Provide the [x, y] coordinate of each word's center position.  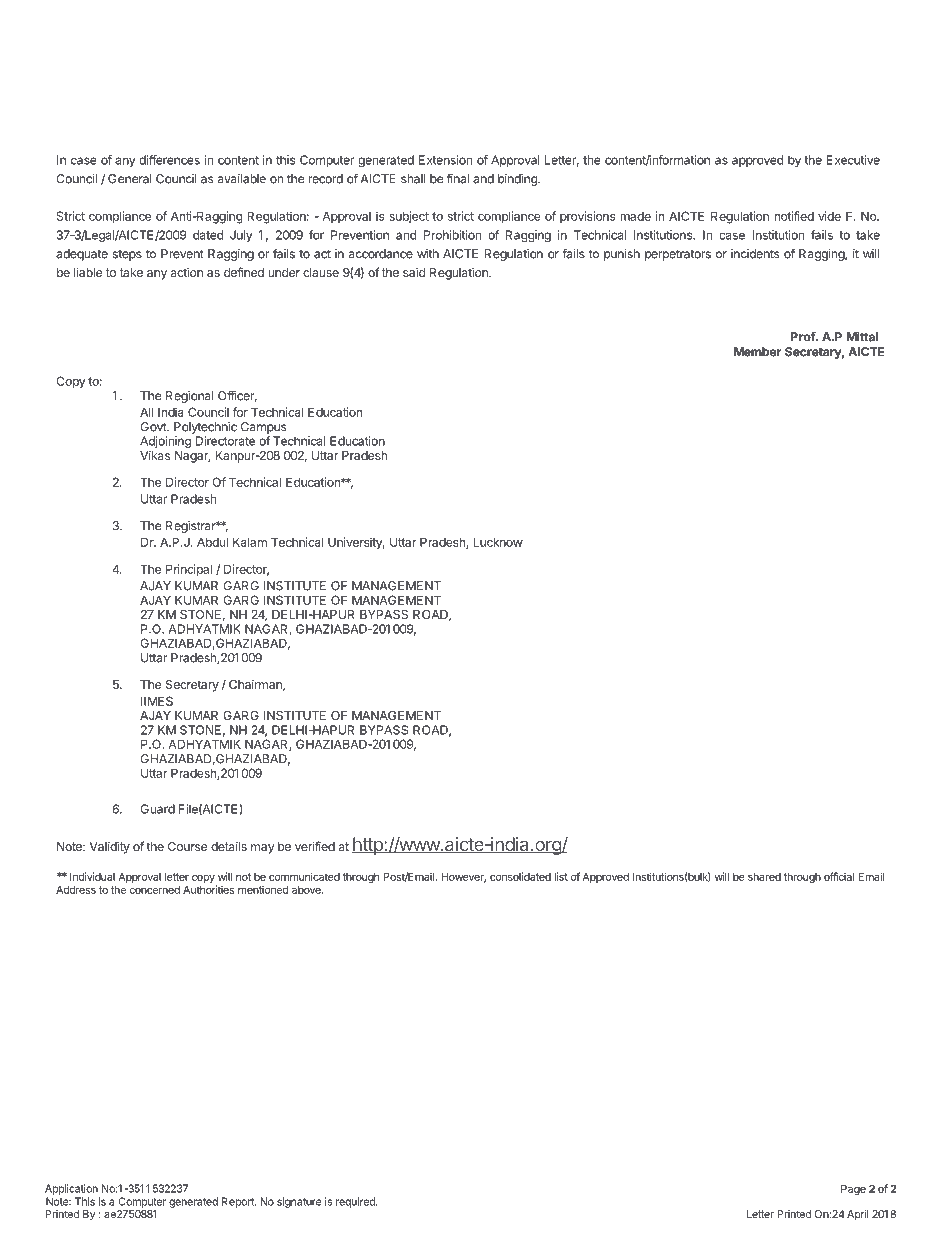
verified [315, 846]
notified [794, 216]
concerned [155, 890]
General [130, 179]
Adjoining [165, 443]
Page [853, 1190]
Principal [189, 570]
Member [757, 352]
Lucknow [498, 542]
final [458, 179]
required [356, 1202]
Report [239, 1202]
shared [764, 877]
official [839, 876]
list [561, 876]
